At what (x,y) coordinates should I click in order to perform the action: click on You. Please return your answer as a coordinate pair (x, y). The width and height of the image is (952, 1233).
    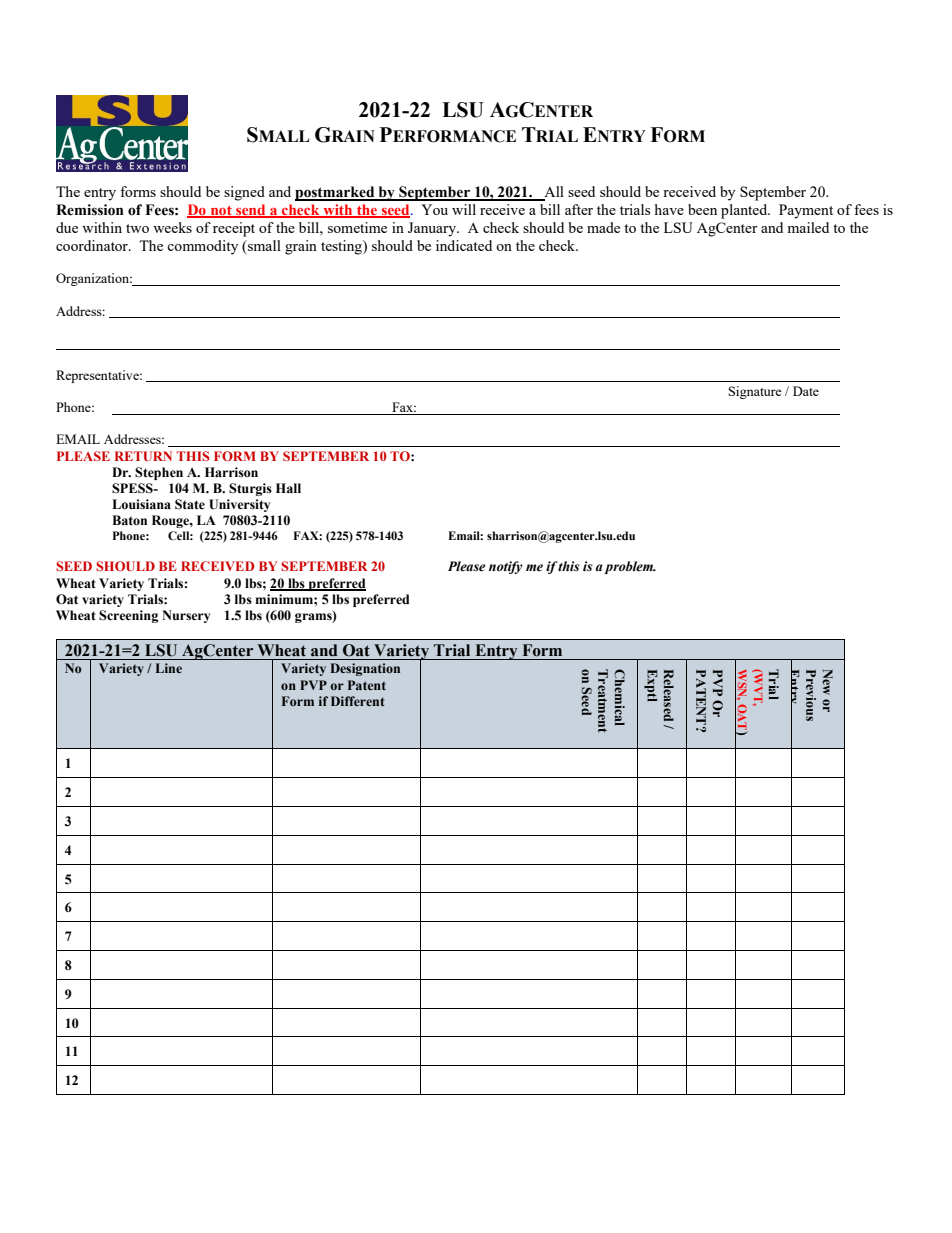
    Looking at the image, I should click on (434, 209).
